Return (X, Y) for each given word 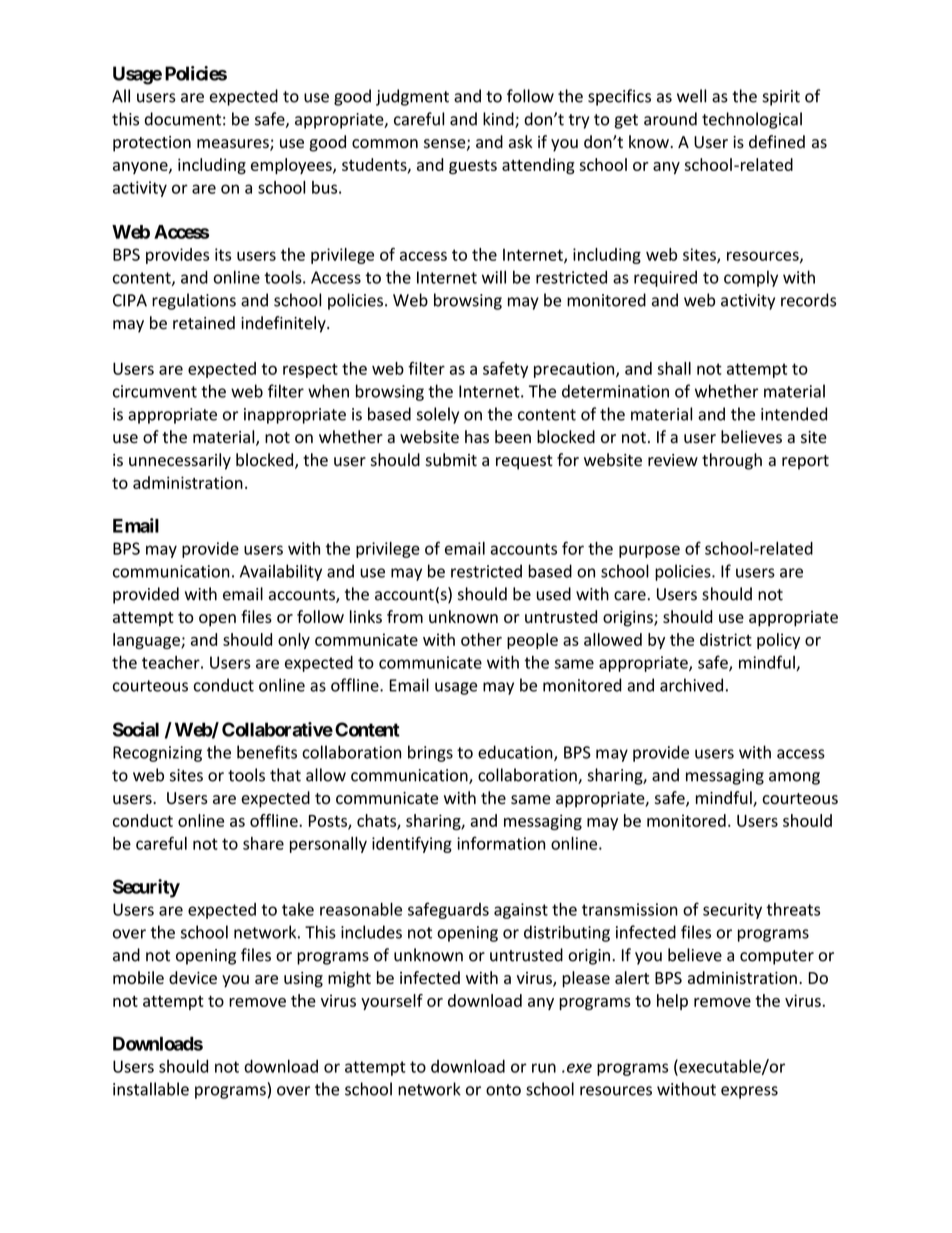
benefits (267, 752)
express (749, 1092)
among (794, 778)
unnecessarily (180, 461)
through (732, 461)
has (477, 437)
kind (499, 120)
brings (430, 753)
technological (752, 120)
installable (151, 1089)
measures (234, 145)
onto (503, 1090)
